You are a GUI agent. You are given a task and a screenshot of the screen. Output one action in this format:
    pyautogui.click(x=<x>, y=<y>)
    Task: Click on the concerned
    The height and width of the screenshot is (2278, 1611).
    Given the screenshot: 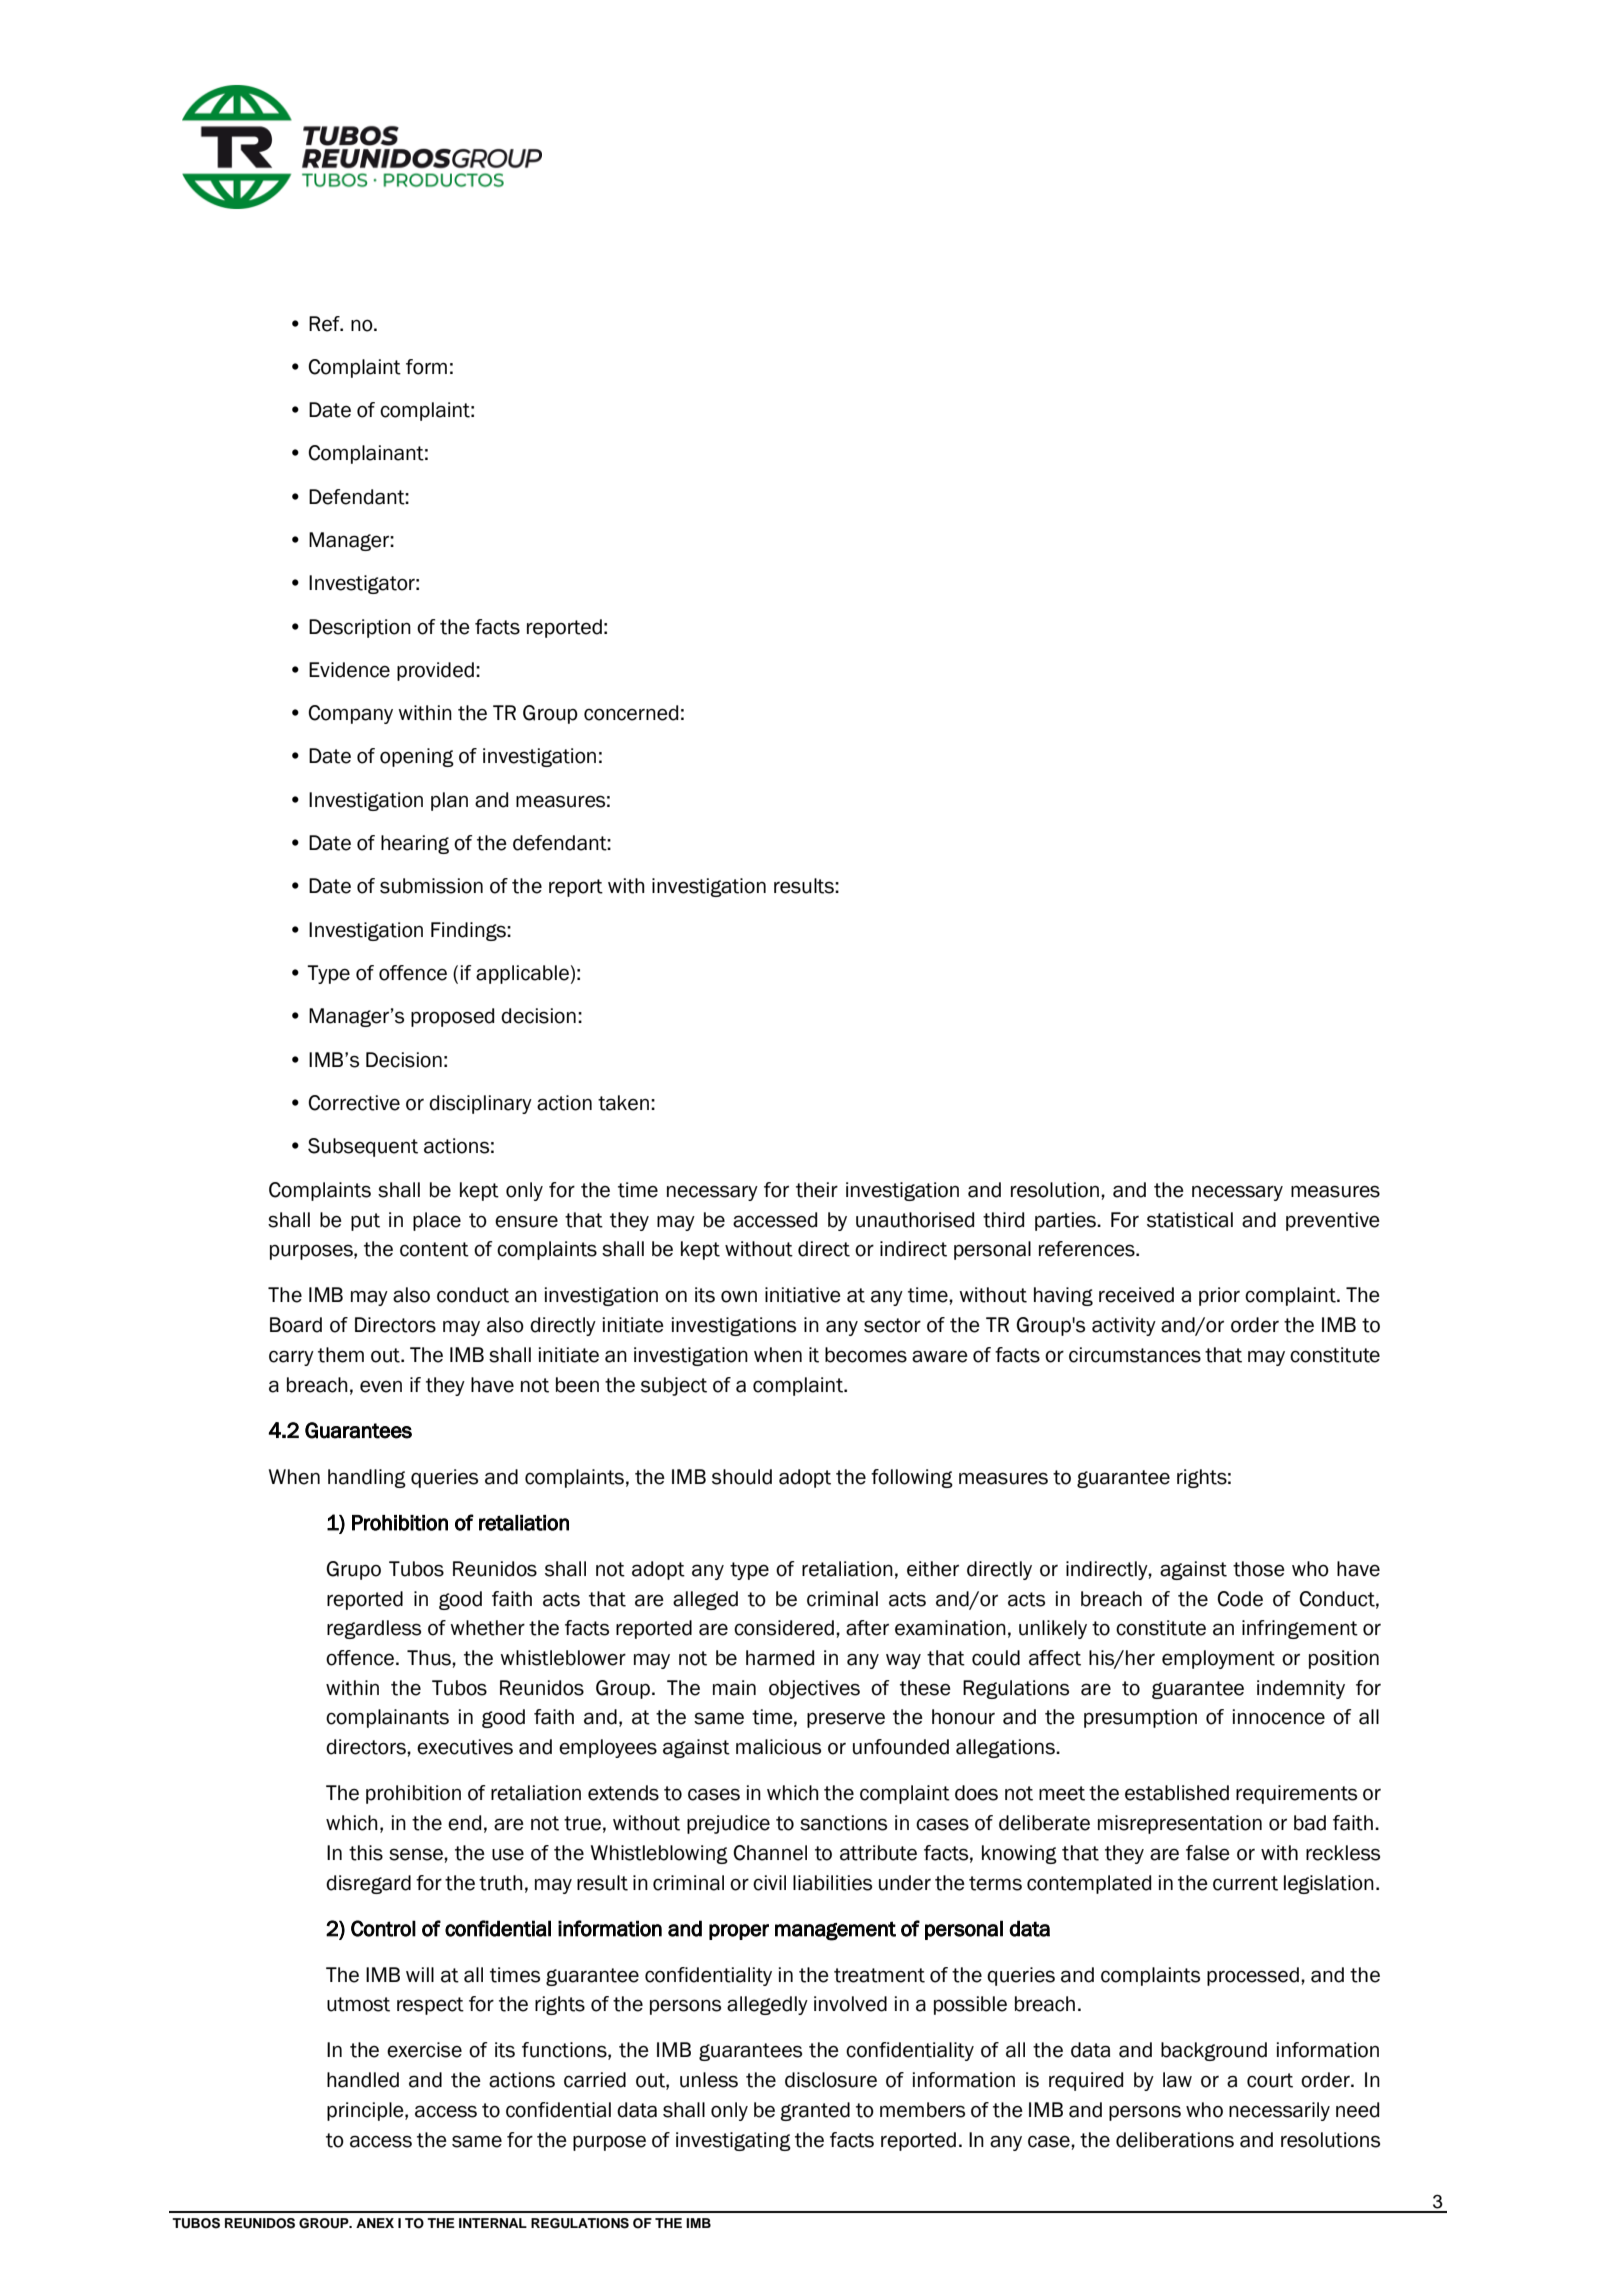 What is the action you would take?
    pyautogui.click(x=631, y=713)
